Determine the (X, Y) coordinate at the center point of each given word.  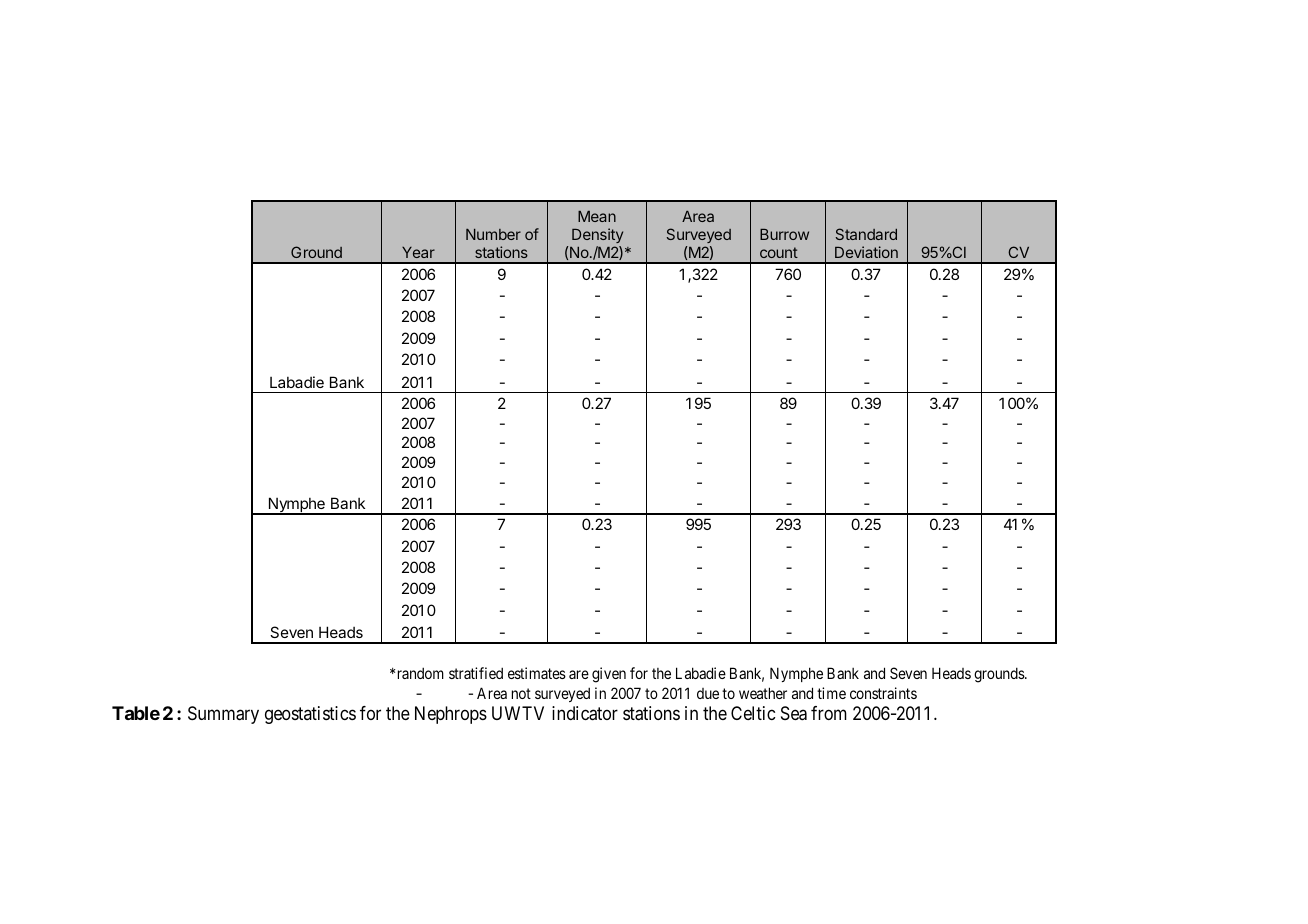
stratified (476, 673)
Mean (597, 216)
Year (418, 252)
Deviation (866, 252)
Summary (223, 715)
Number (493, 234)
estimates (537, 673)
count (779, 252)
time (831, 693)
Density (597, 237)
